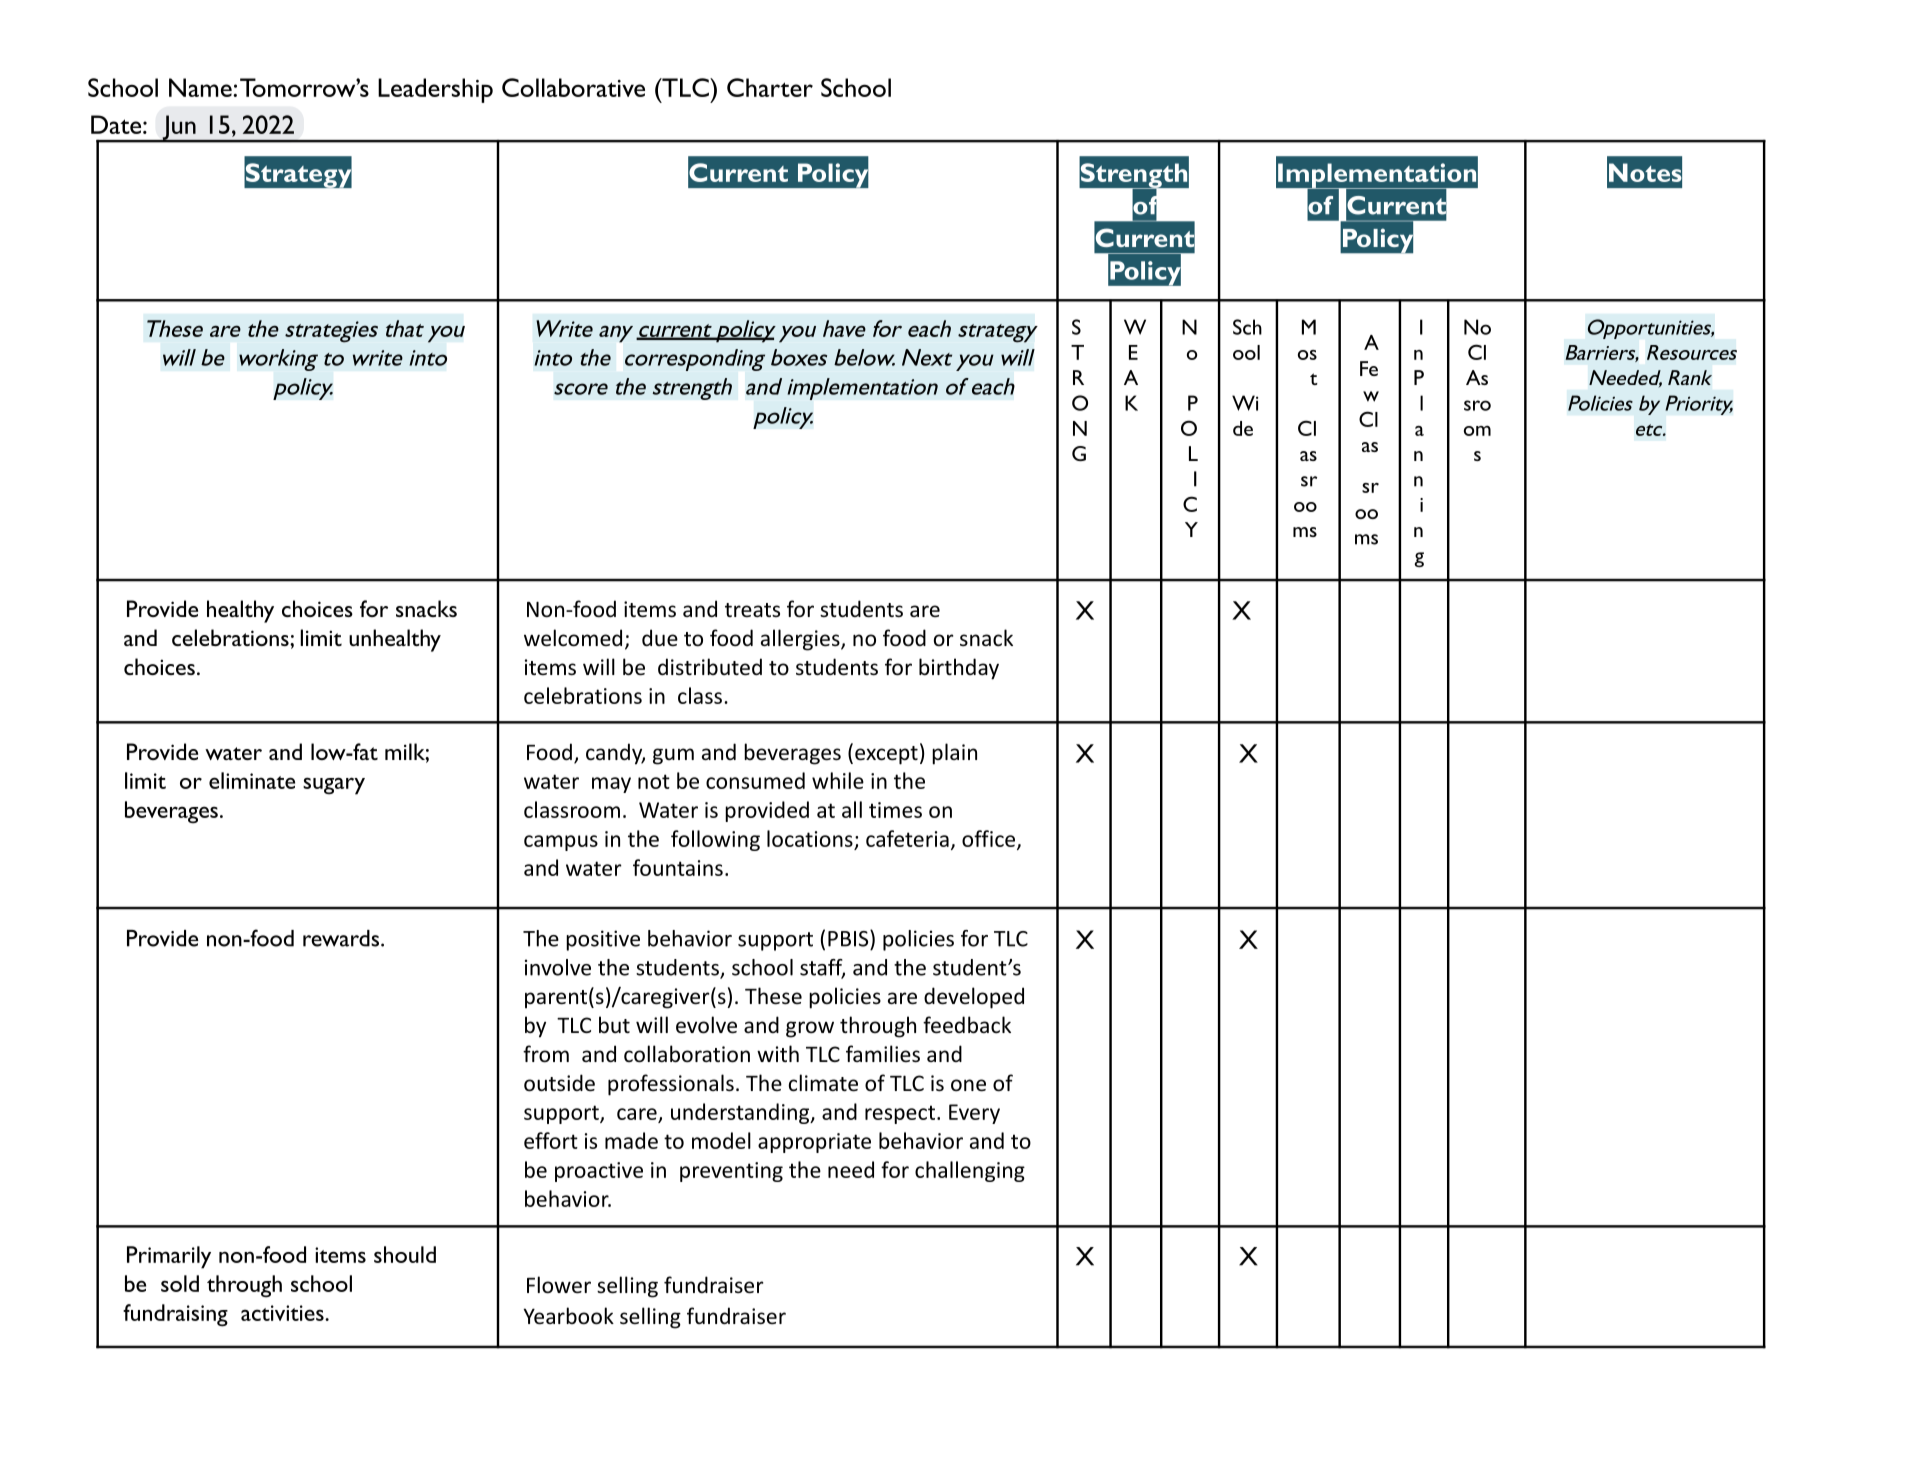 The image size is (1910, 1476). What do you see at coordinates (179, 128) in the screenshot?
I see `Jun` at bounding box center [179, 128].
